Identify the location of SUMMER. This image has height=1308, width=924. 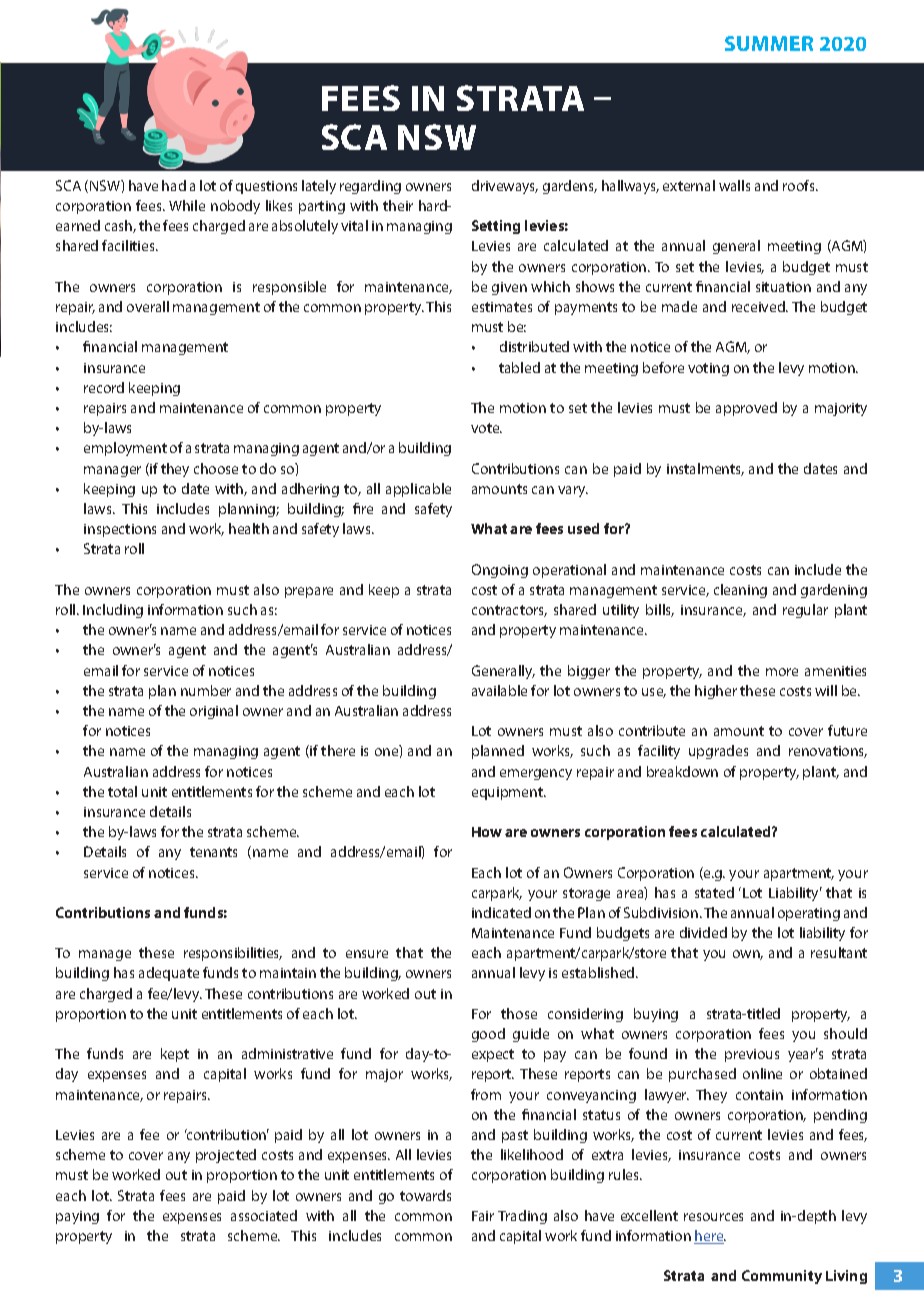
(769, 43).
